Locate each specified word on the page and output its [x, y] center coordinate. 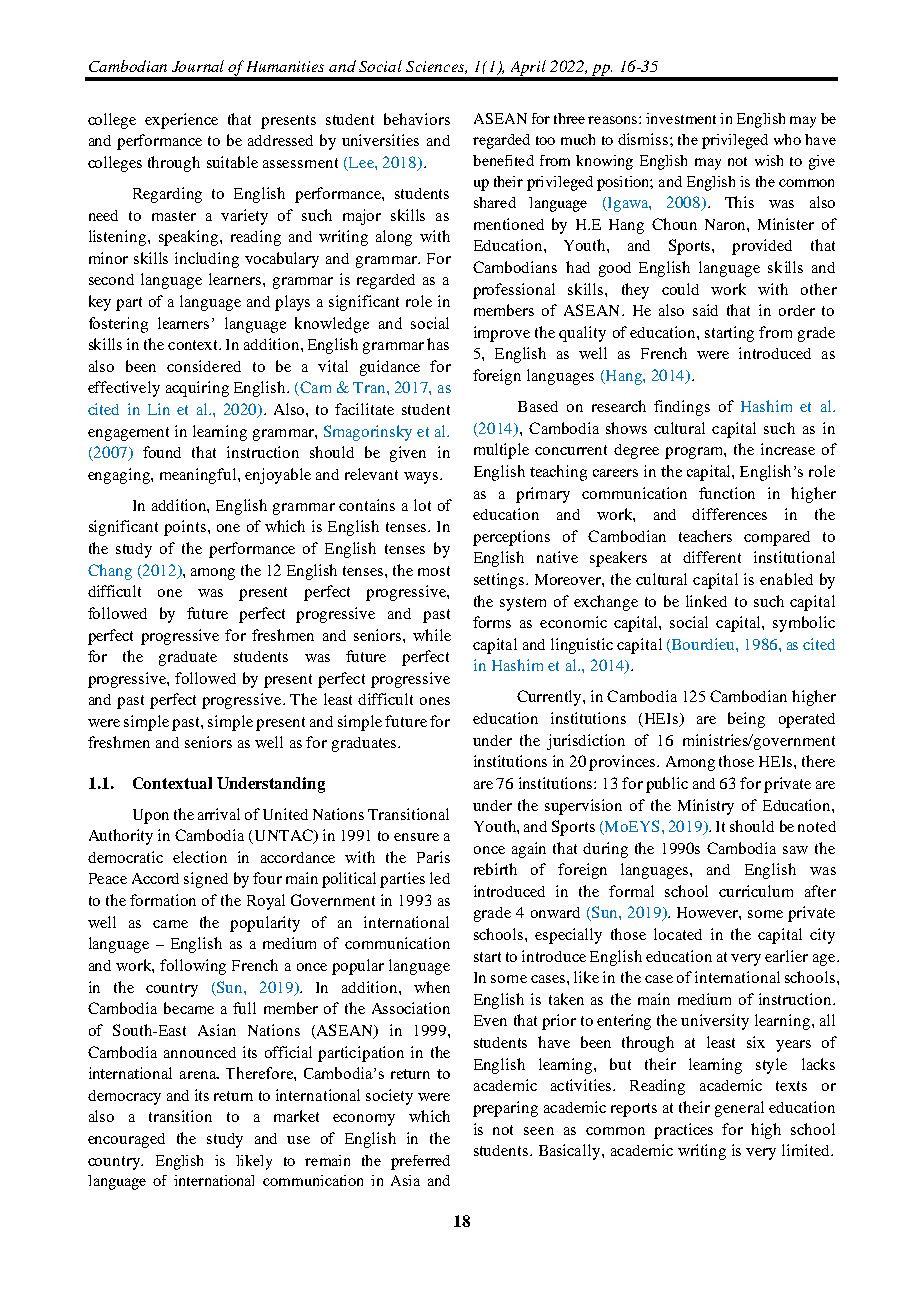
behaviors [417, 119]
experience [181, 121]
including [207, 260]
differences [729, 514]
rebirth [495, 869]
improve [502, 334]
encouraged [126, 1140]
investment [681, 118]
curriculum [756, 891]
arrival [219, 814]
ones [435, 701]
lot [422, 505]
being [746, 720]
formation [163, 900]
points [186, 528]
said [705, 310]
